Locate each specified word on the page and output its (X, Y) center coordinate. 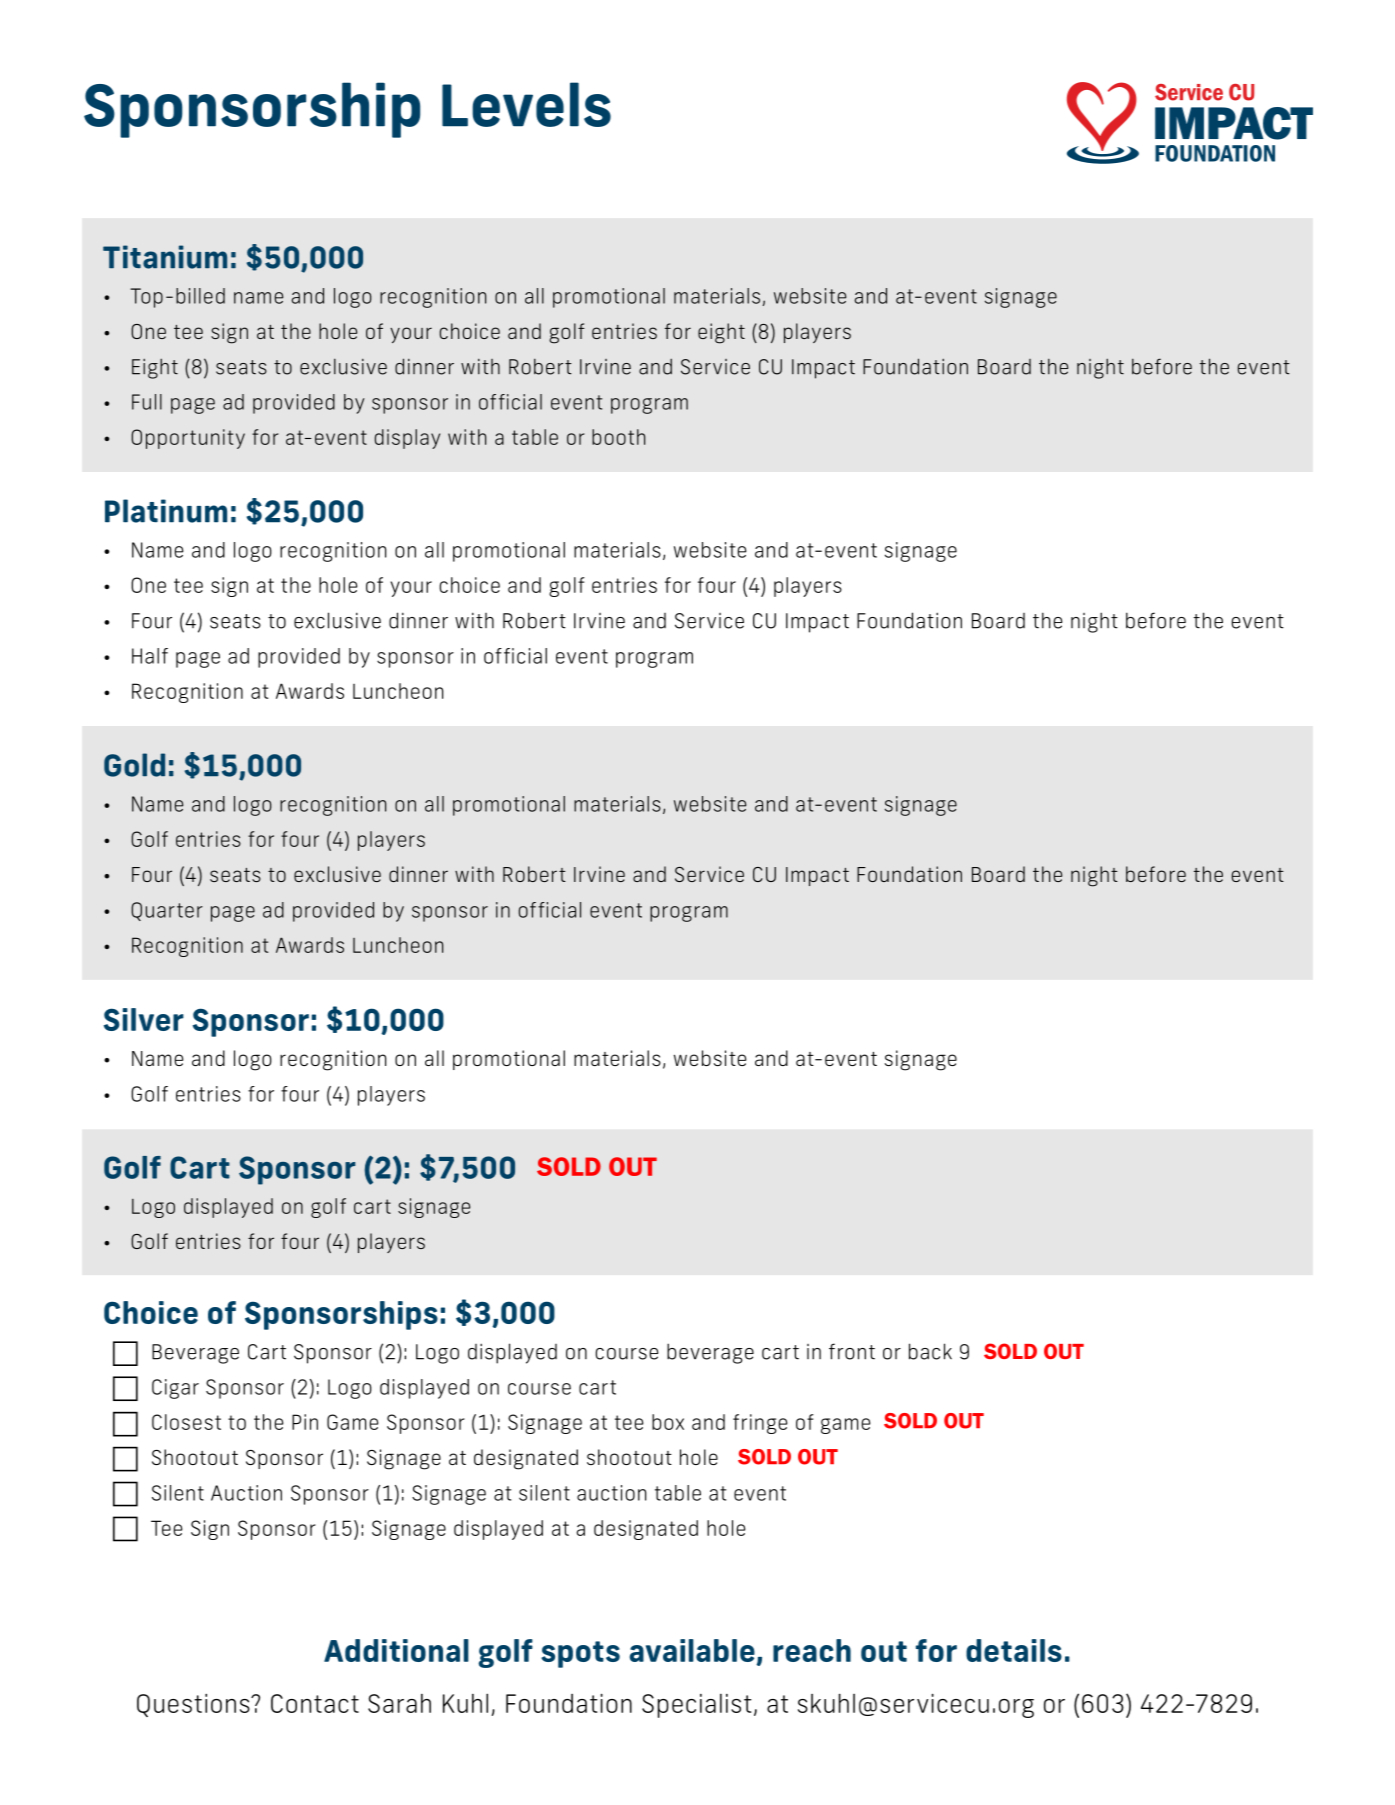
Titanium (165, 257)
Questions (194, 1705)
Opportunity (188, 439)
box (668, 1422)
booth (618, 437)
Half (150, 656)
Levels (526, 104)
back (930, 1351)
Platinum (166, 511)
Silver (144, 1019)
